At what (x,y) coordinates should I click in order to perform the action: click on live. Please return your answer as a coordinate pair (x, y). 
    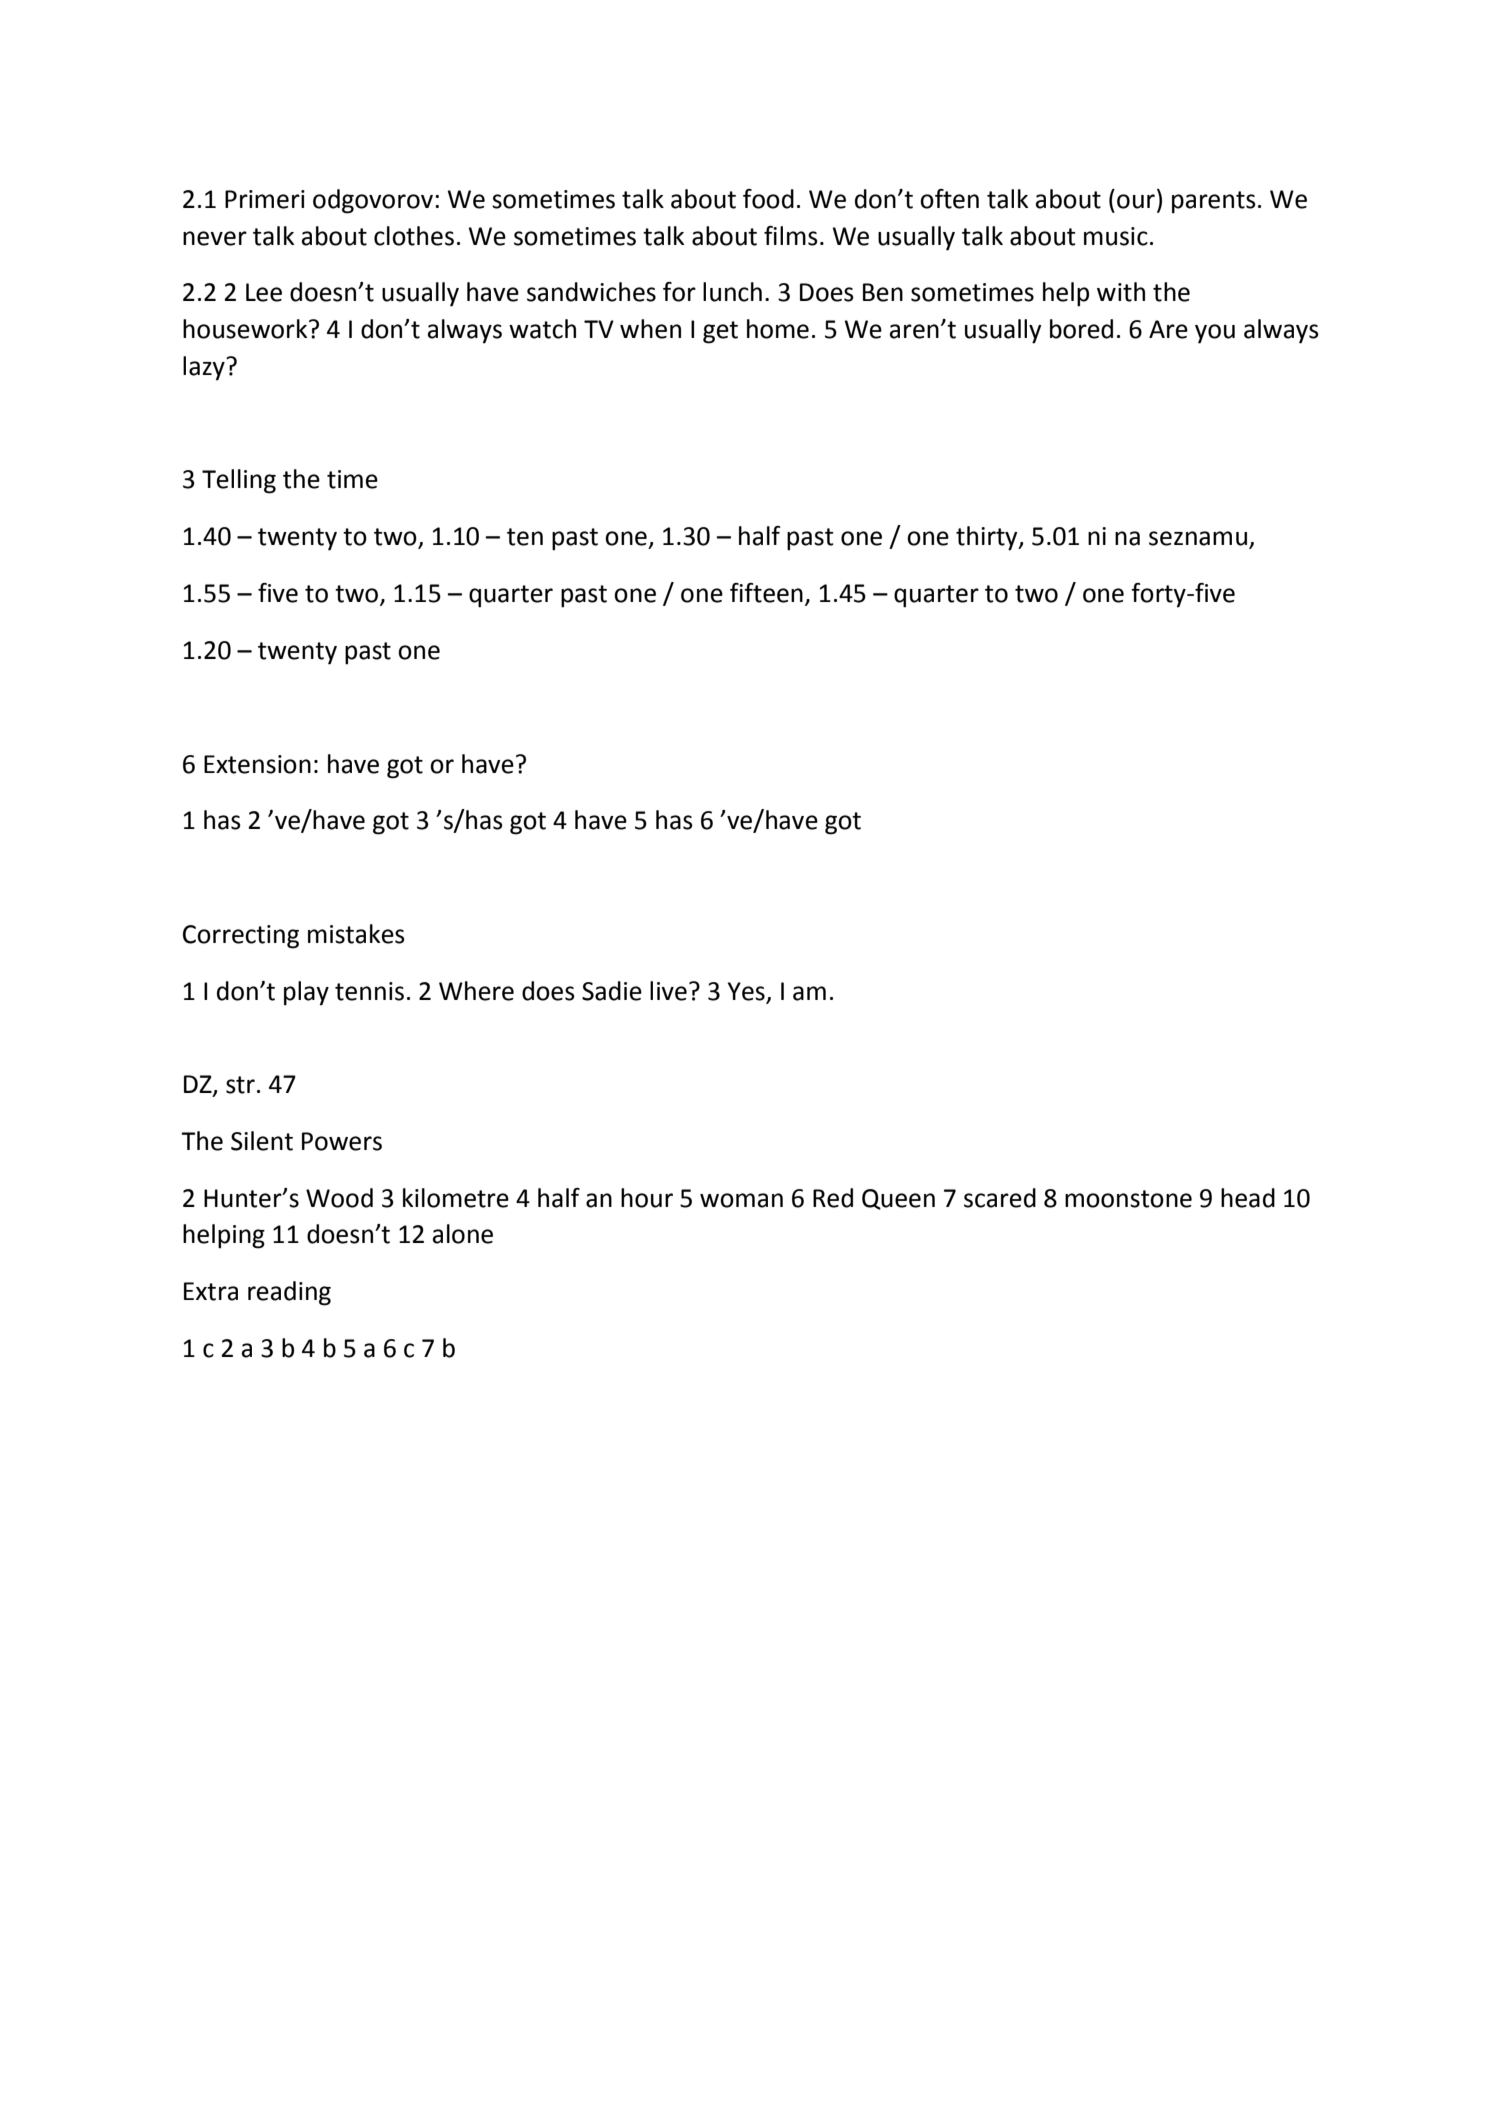
    Looking at the image, I should click on (668, 991).
